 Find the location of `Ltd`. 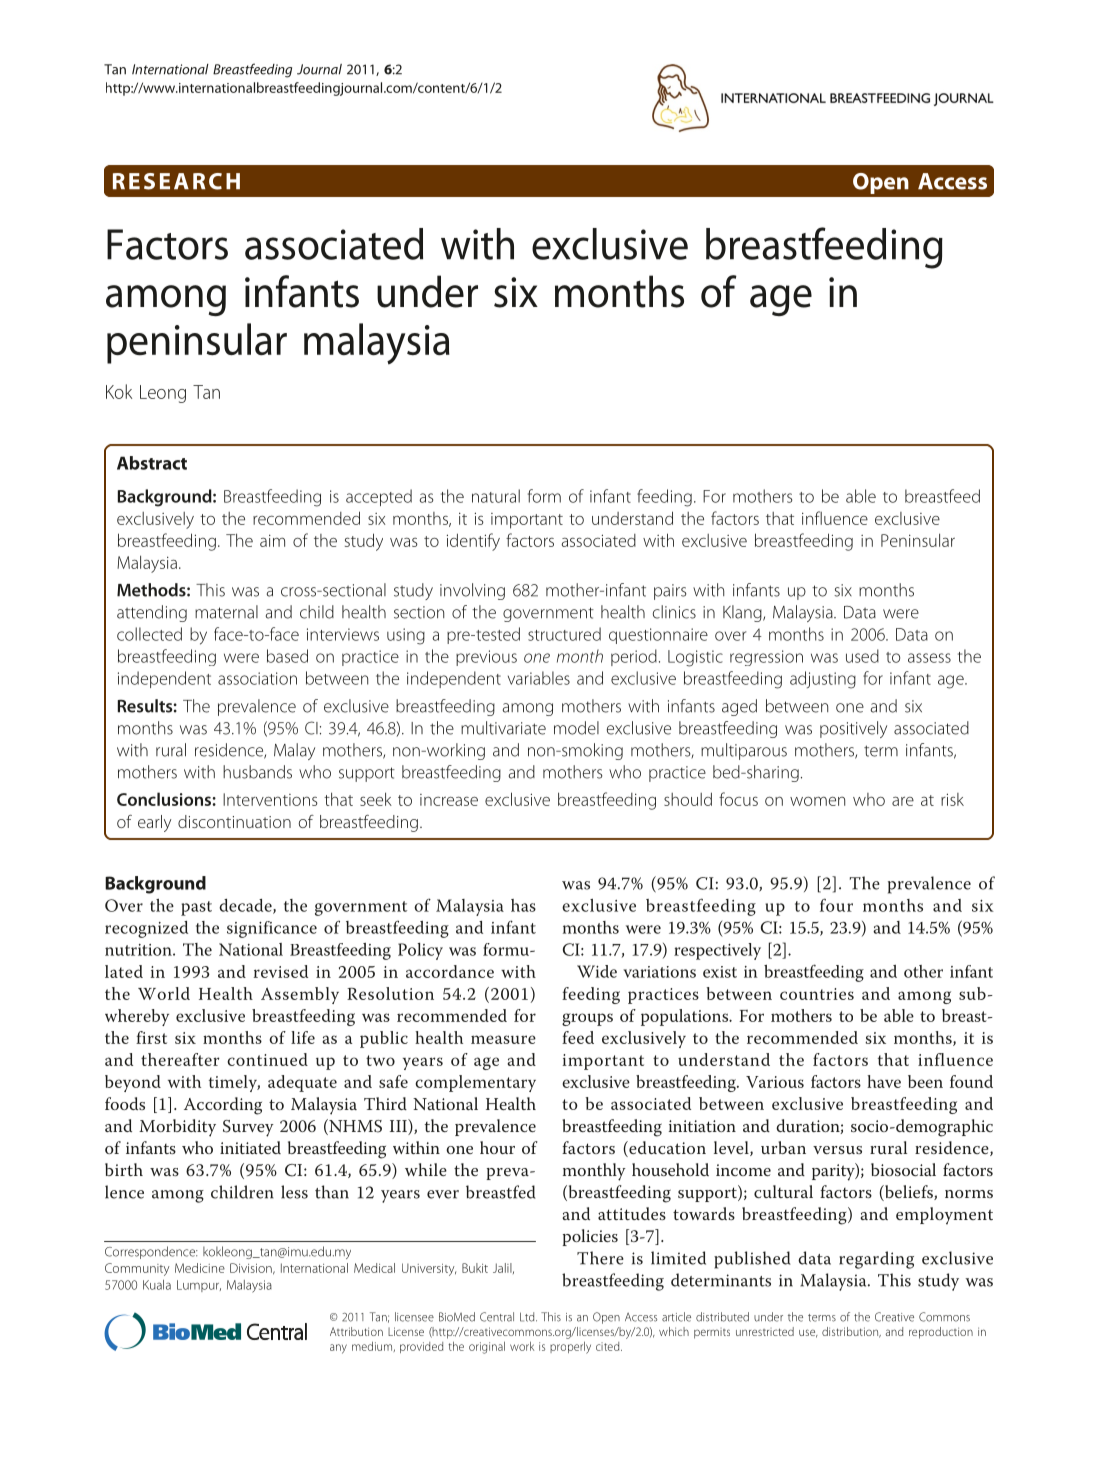

Ltd is located at coordinates (528, 1317).
